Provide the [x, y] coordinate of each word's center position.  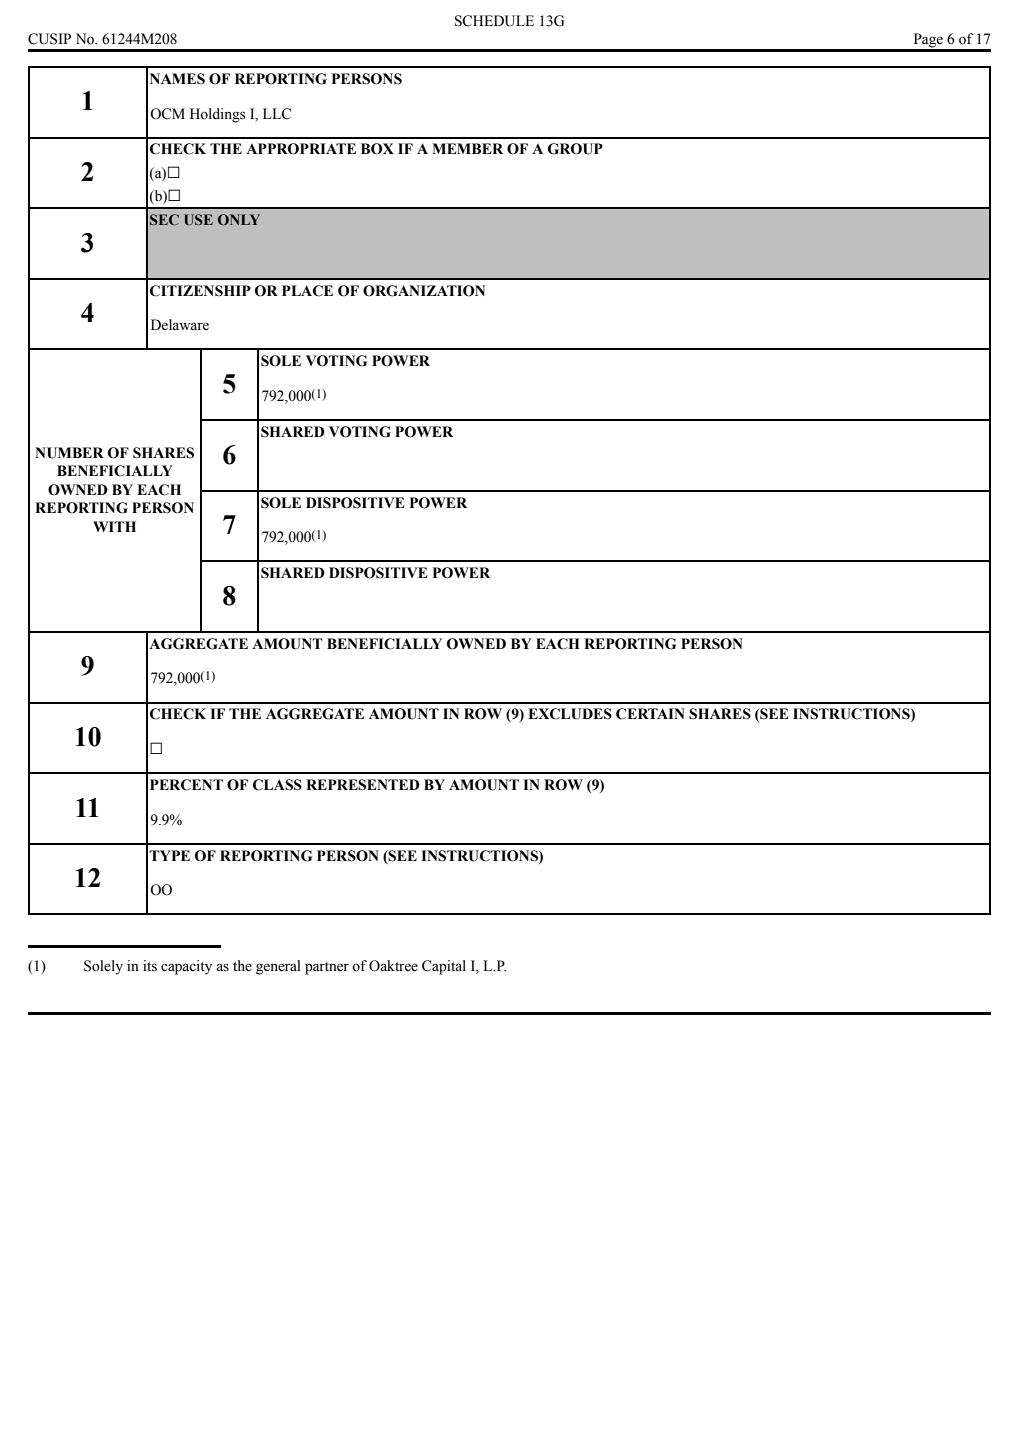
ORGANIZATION [424, 291]
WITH [114, 526]
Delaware [180, 325]
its [150, 966]
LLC [277, 114]
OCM [167, 114]
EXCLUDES [570, 714]
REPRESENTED [363, 785]
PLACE [307, 291]
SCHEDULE [494, 21]
